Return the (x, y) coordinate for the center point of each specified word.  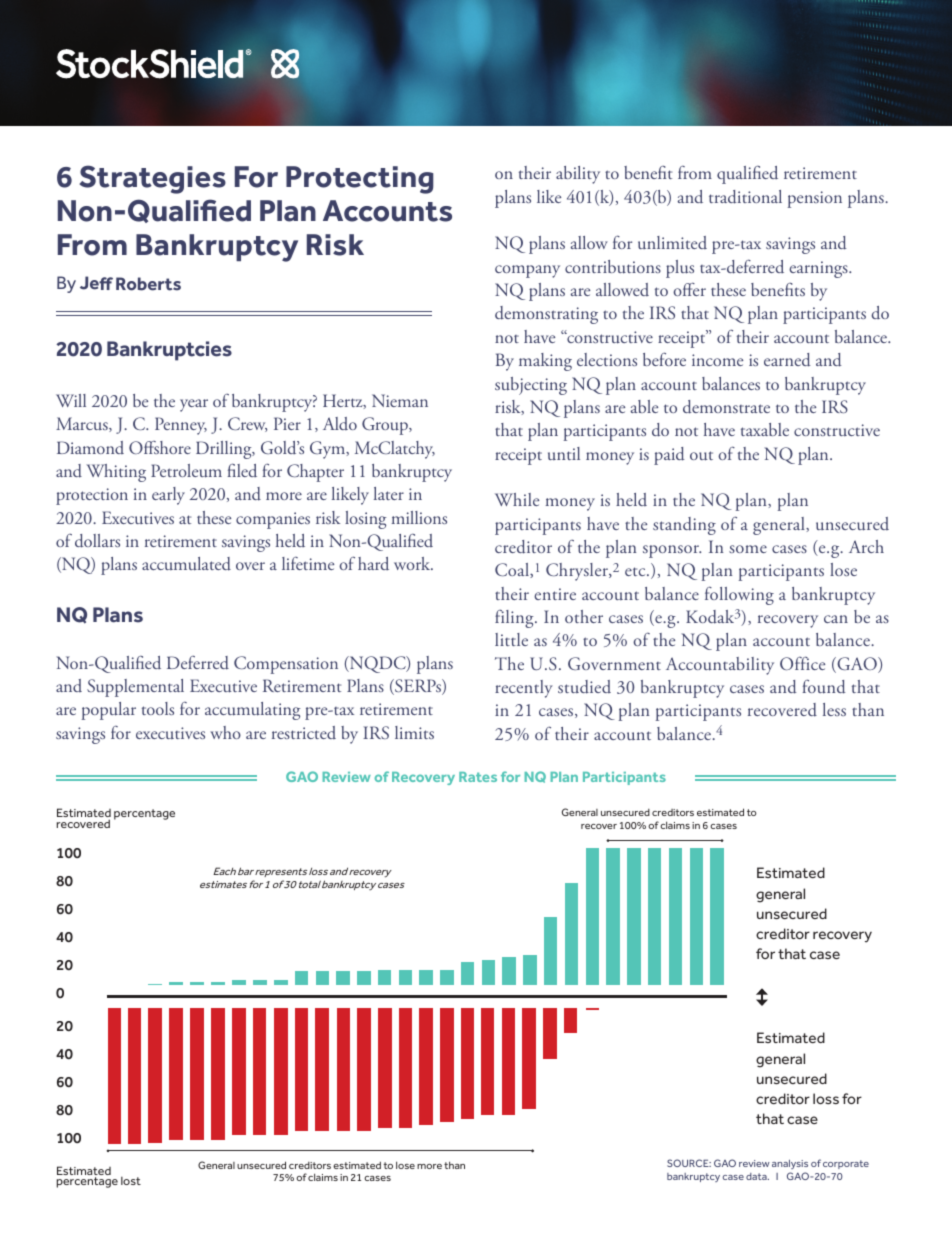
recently (524, 689)
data (757, 1176)
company (527, 271)
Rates (478, 777)
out (701, 456)
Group (386, 426)
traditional (745, 197)
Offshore (160, 447)
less (834, 709)
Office (802, 663)
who (225, 732)
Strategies (153, 179)
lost (131, 1181)
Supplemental (135, 688)
